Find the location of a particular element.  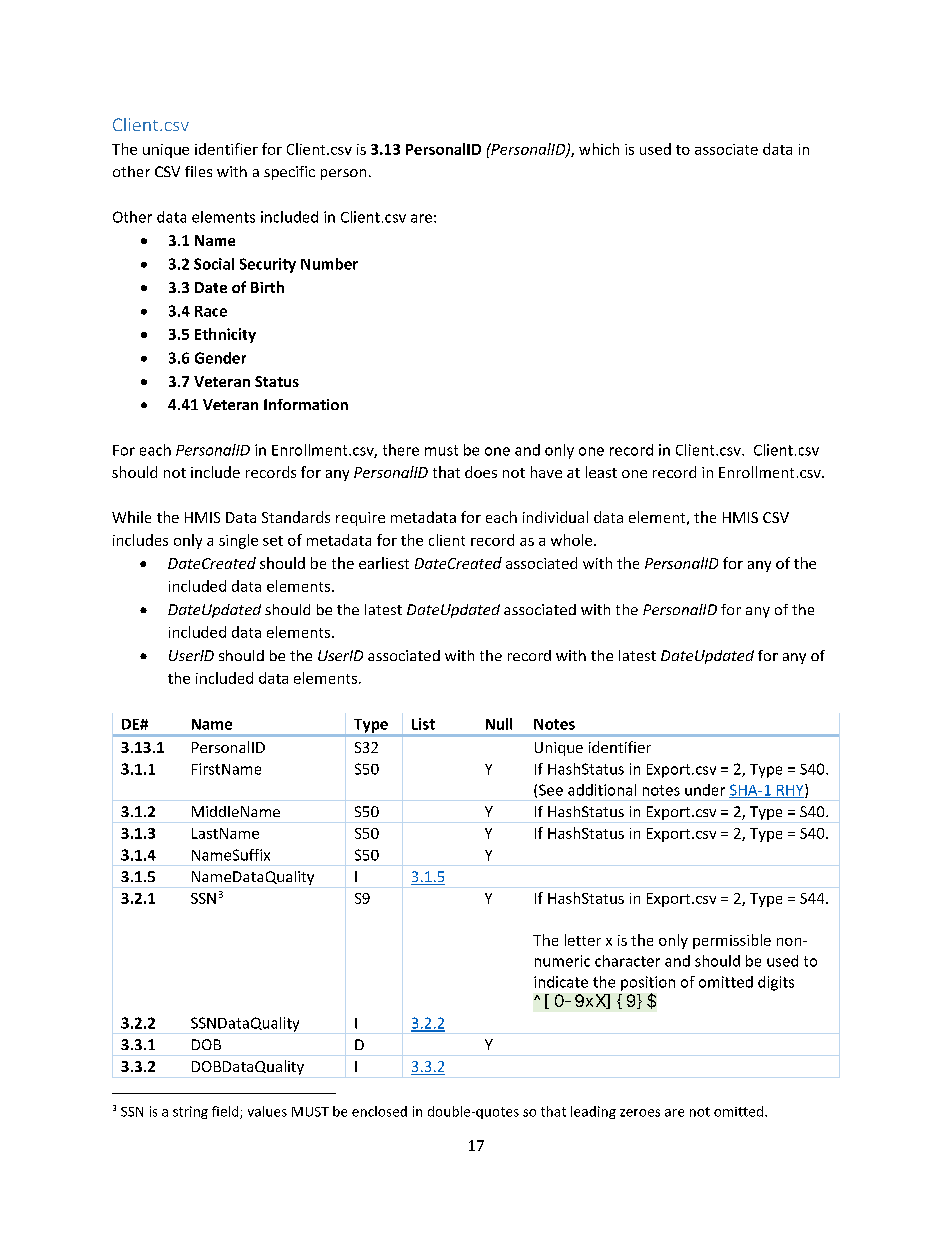

under is located at coordinates (705, 790).
